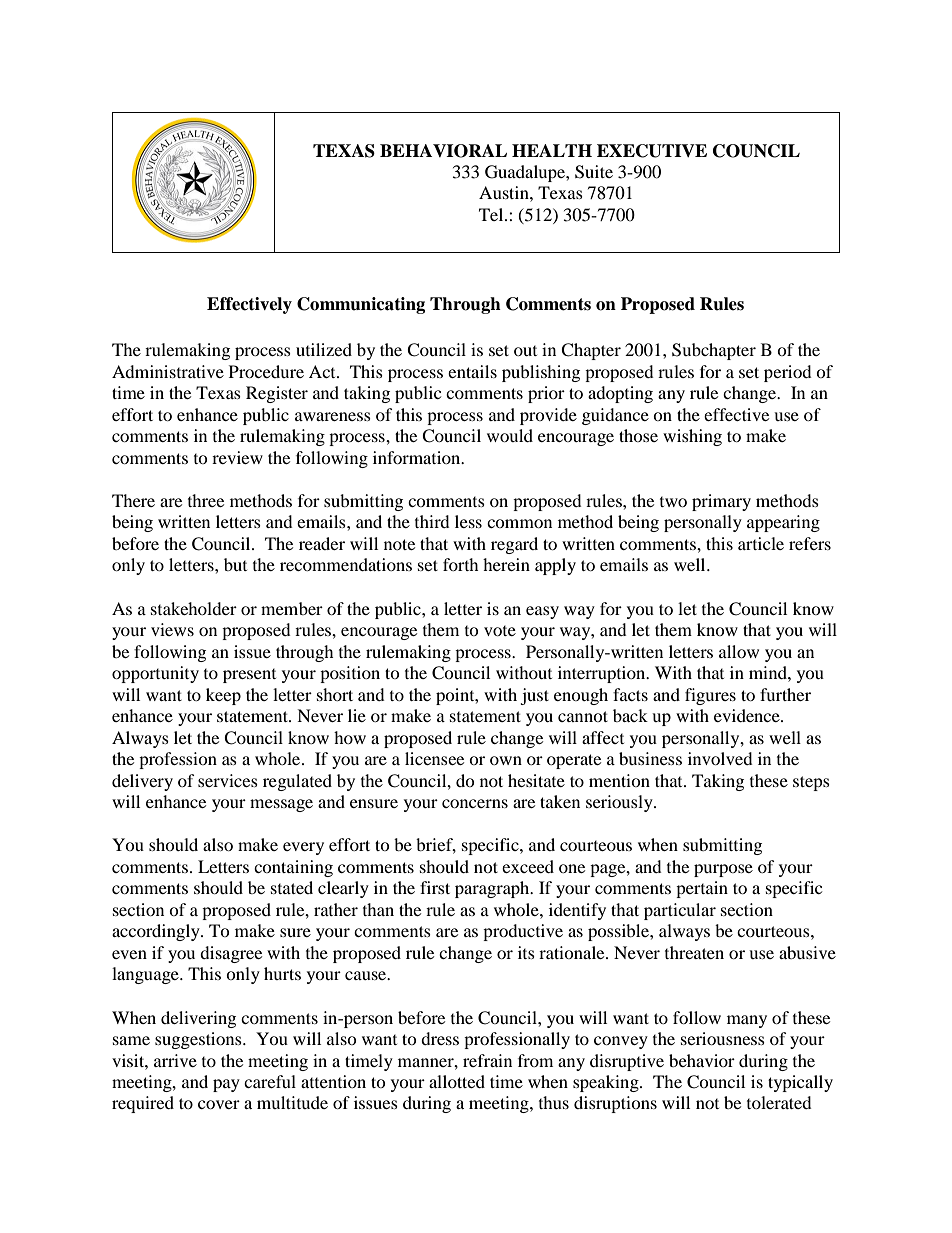 Image resolution: width=952 pixels, height=1233 pixels. I want to click on Communicating, so click(361, 305).
